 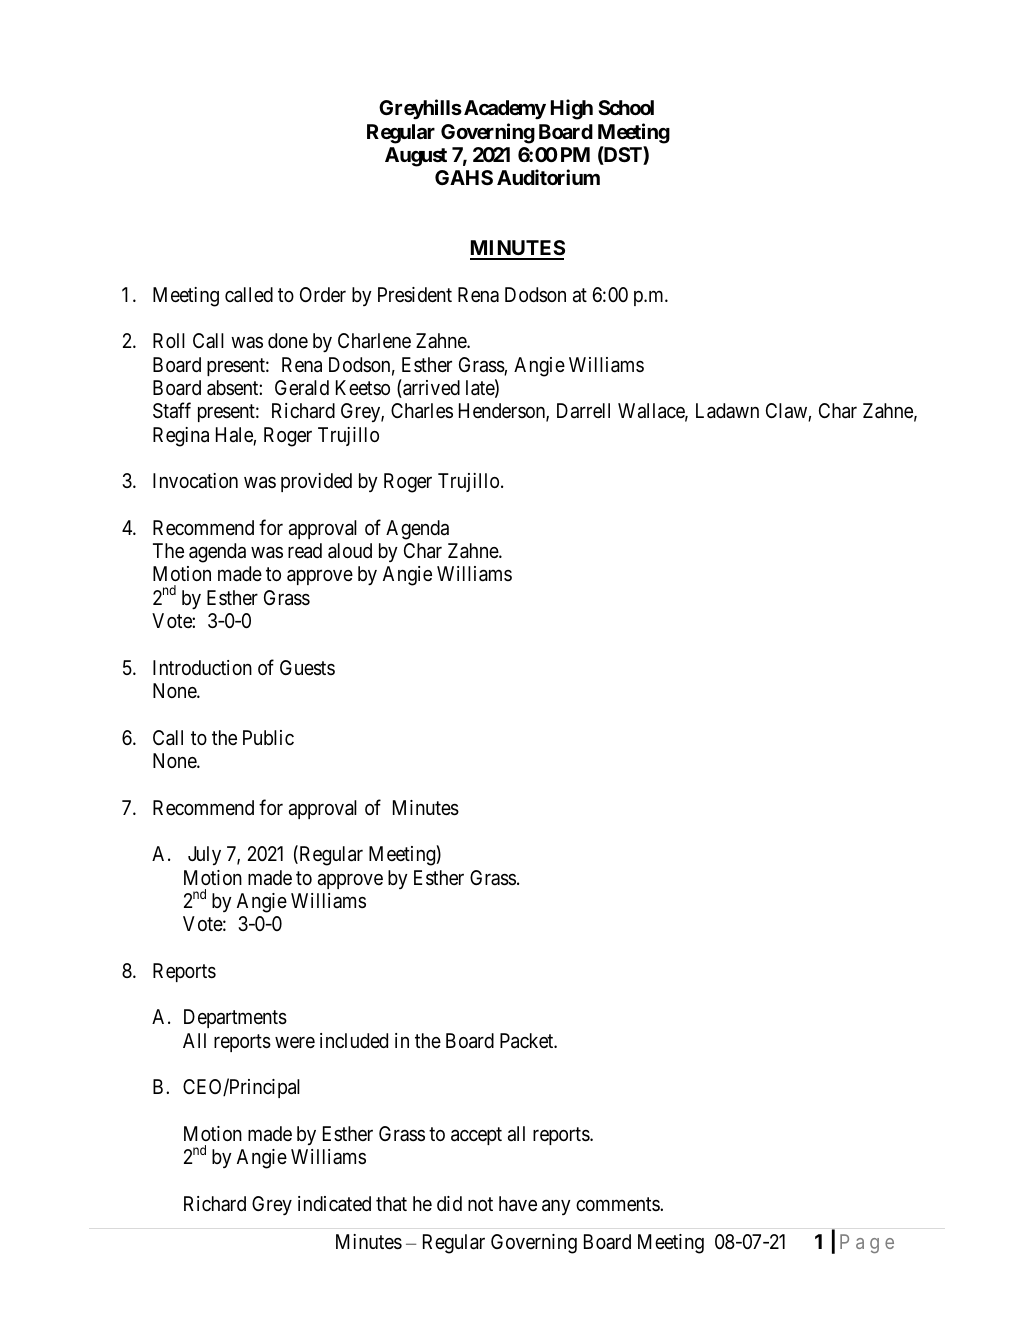 I want to click on Guests, so click(x=307, y=668).
